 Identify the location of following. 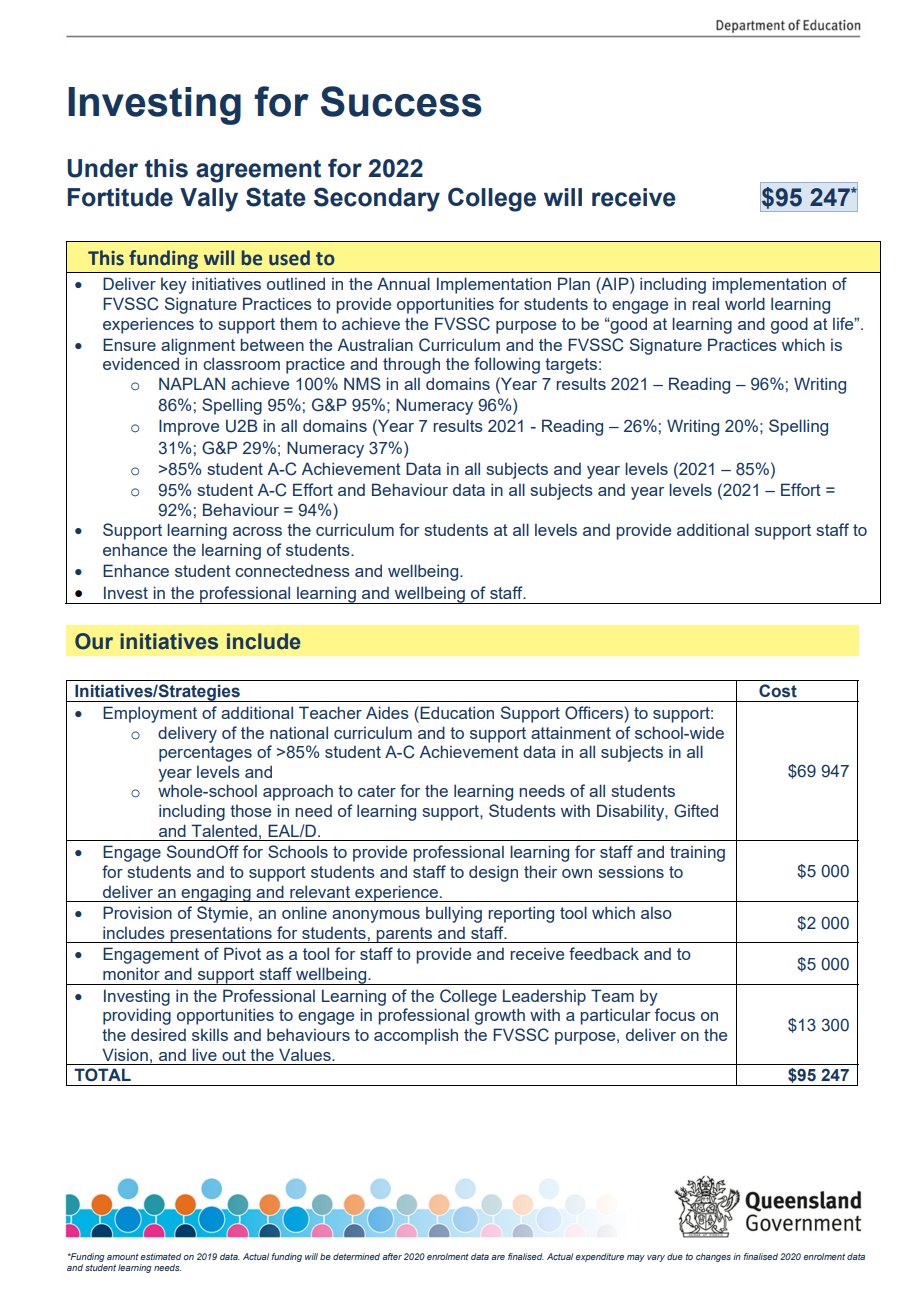
(507, 365).
